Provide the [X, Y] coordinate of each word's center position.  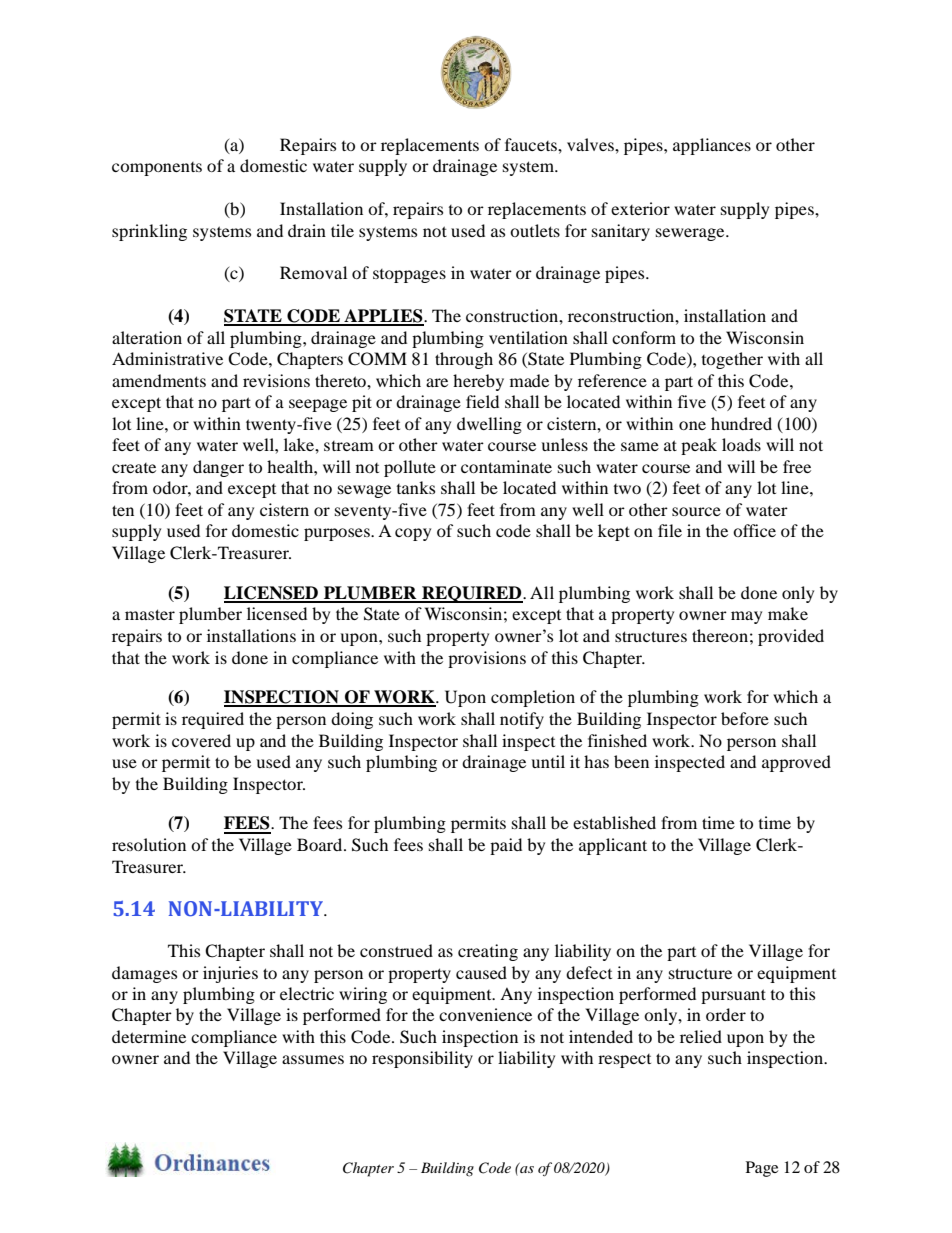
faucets [532, 144]
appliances [712, 146]
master [150, 614]
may [746, 617]
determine [149, 1036]
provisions [487, 659]
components [157, 169]
